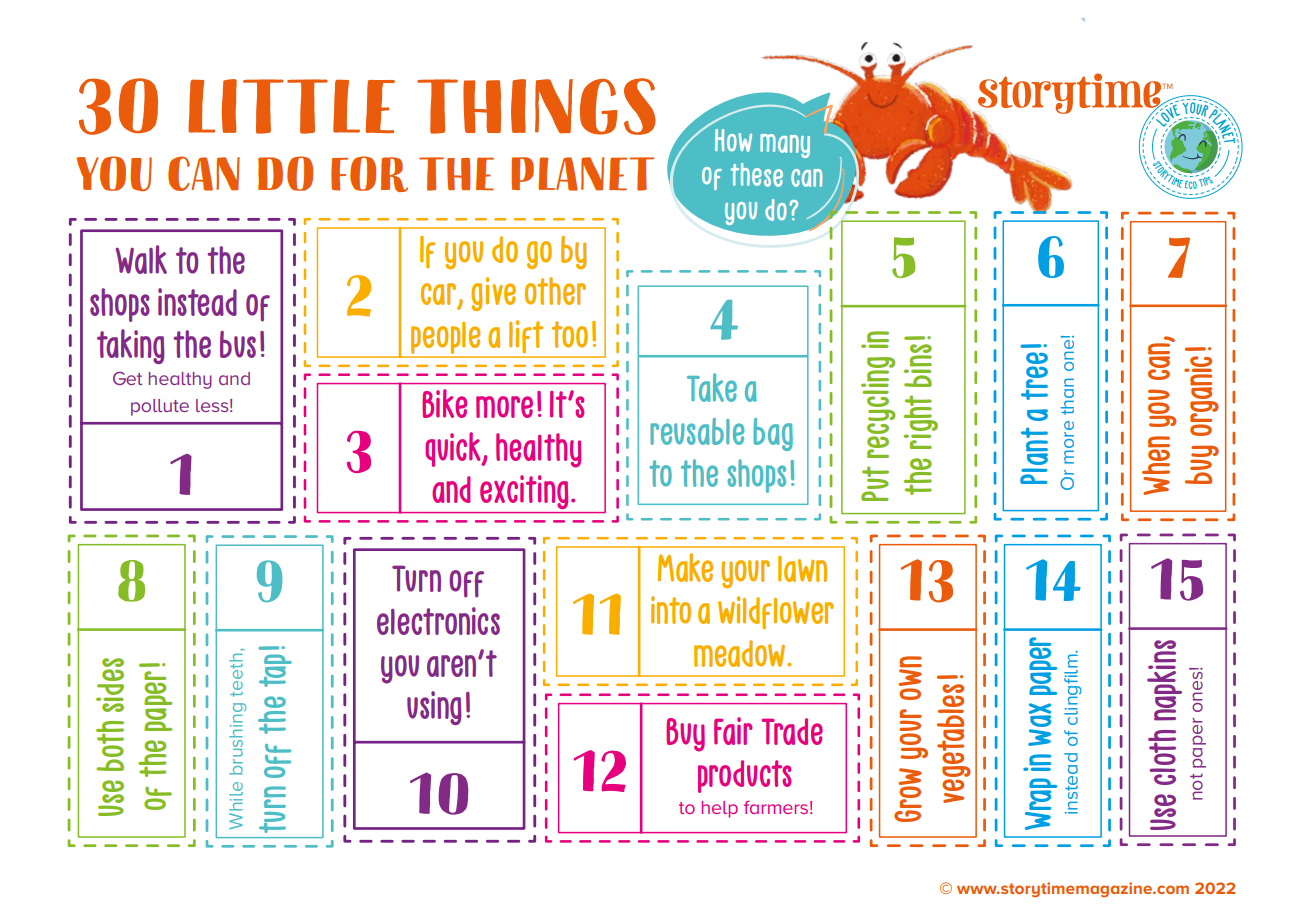  Describe the element at coordinates (733, 140) in the screenshot. I see `How` at that location.
